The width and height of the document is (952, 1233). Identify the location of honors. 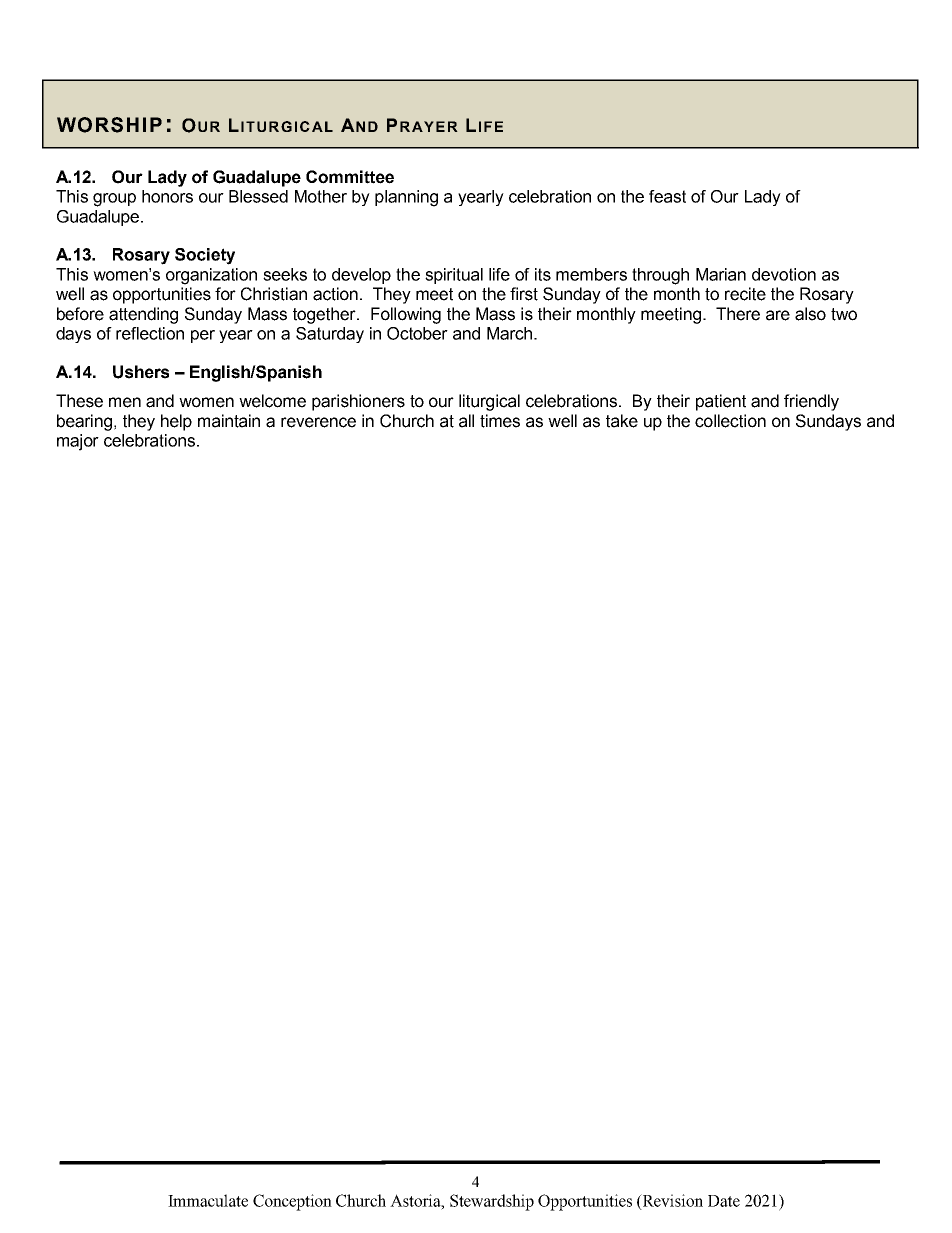
(167, 196).
